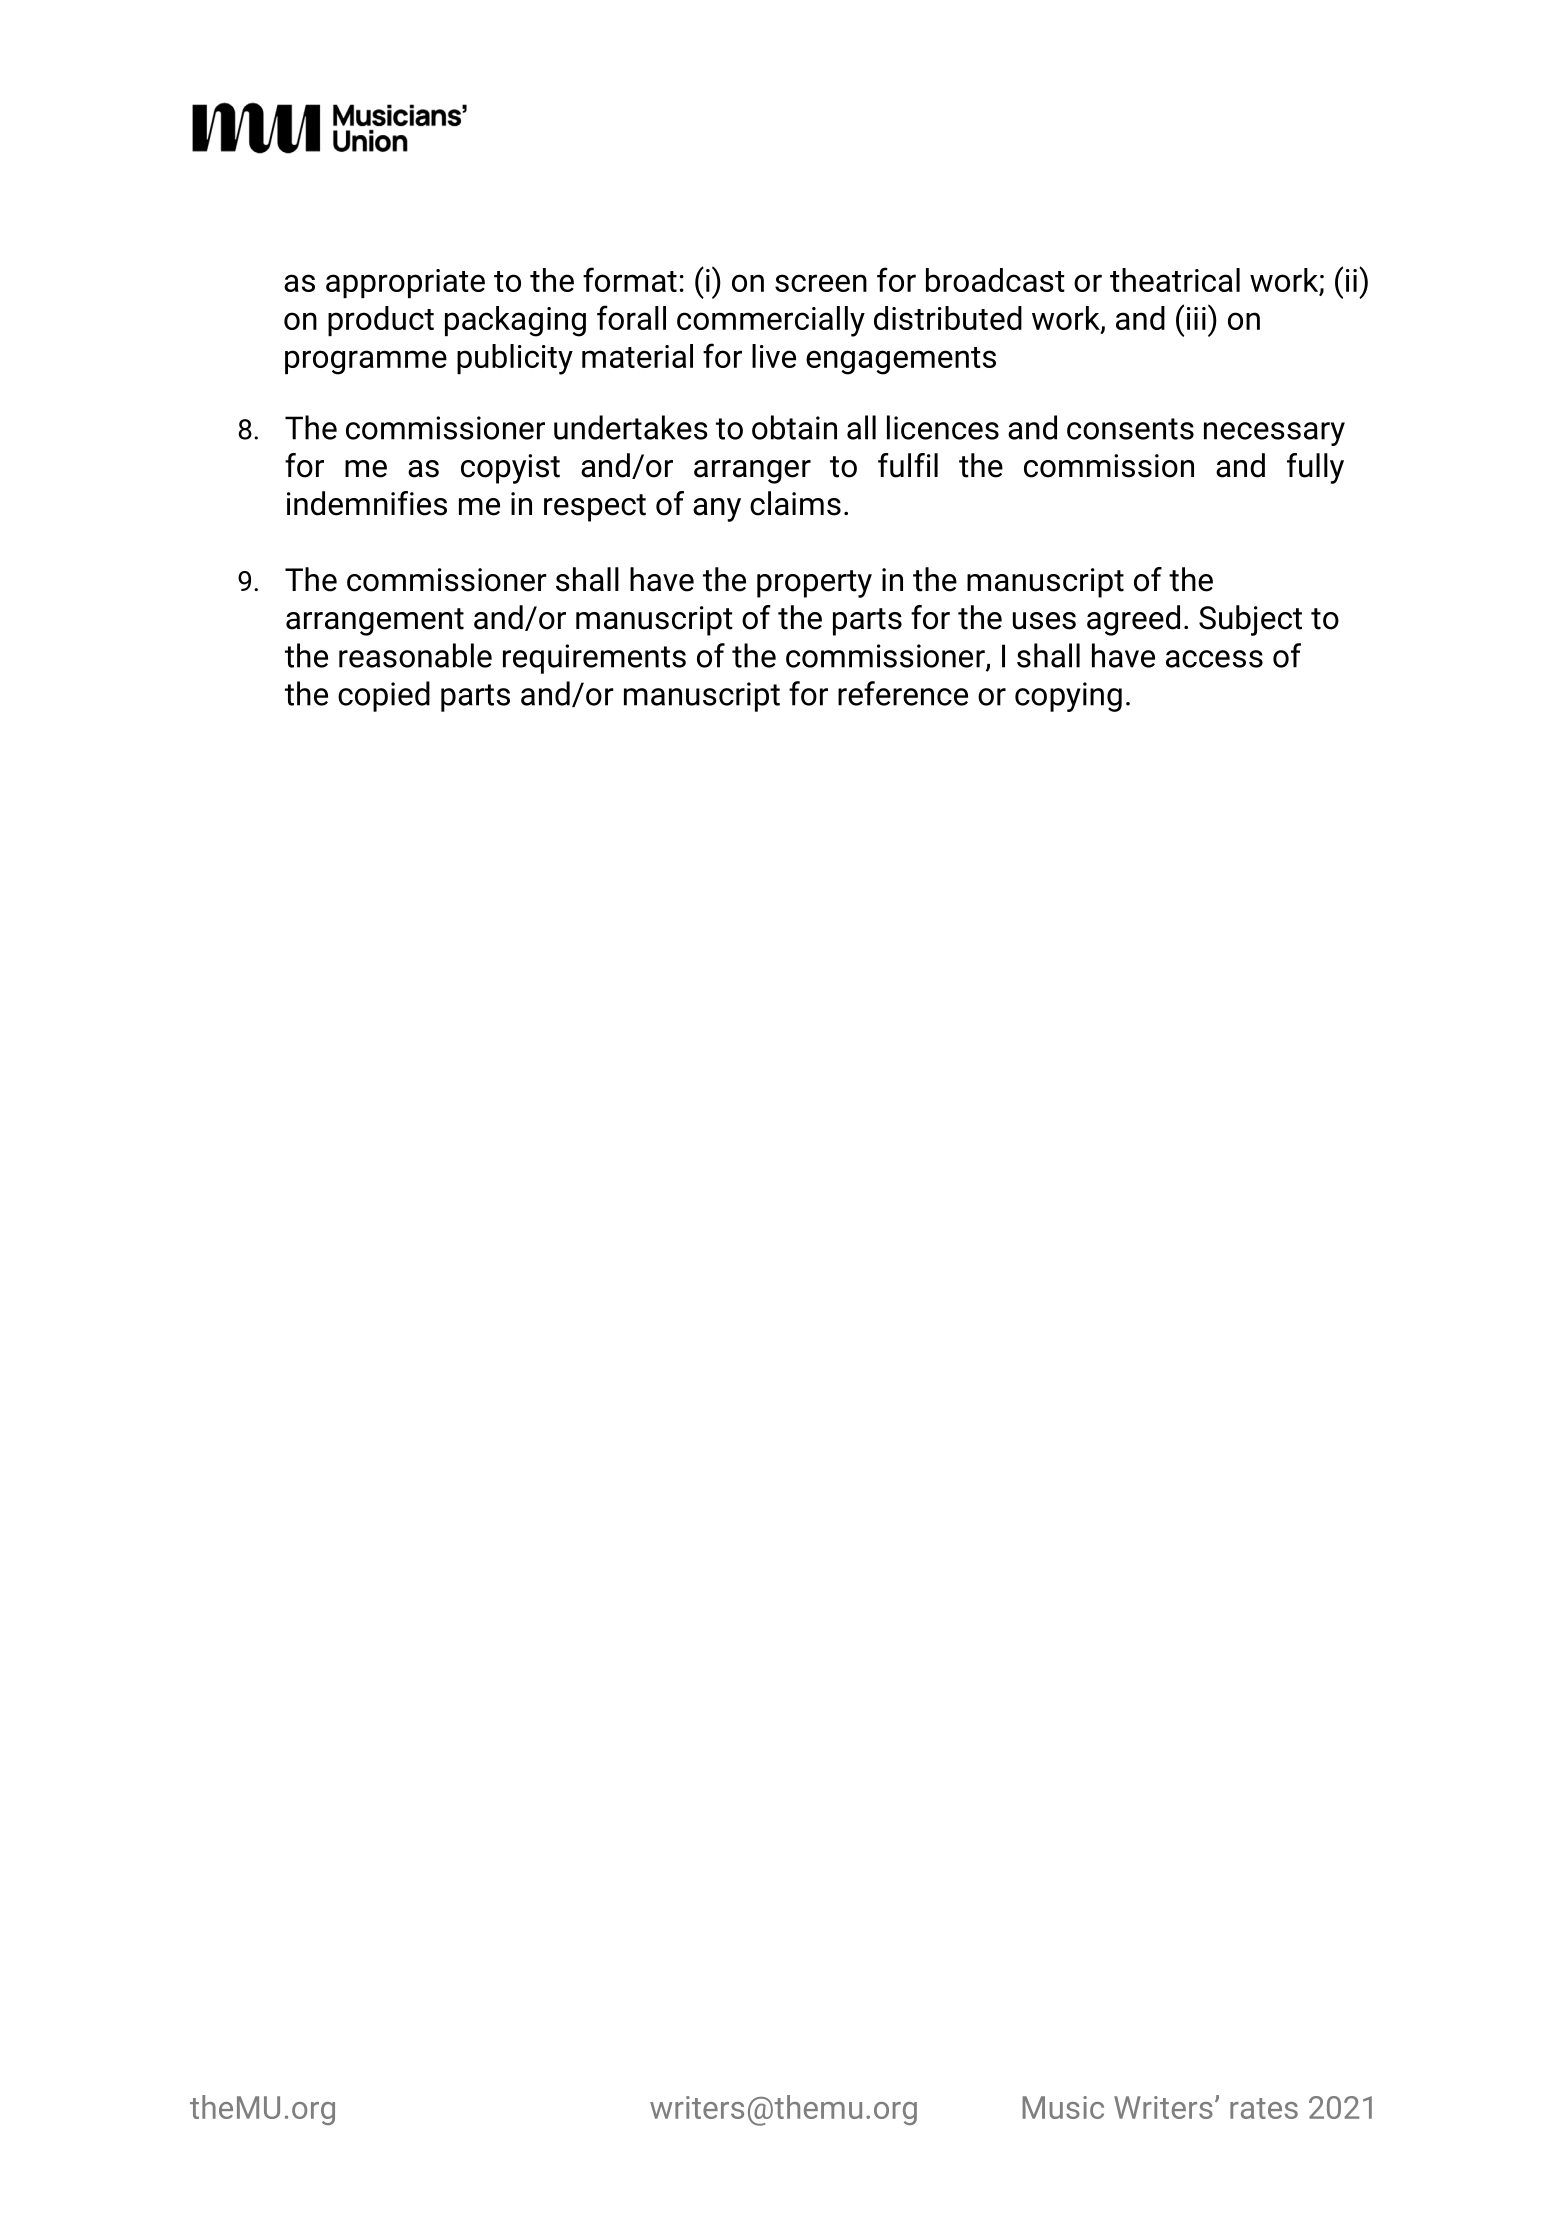 The image size is (1568, 2220). Describe the element at coordinates (1196, 318) in the image. I see `iii` at that location.
